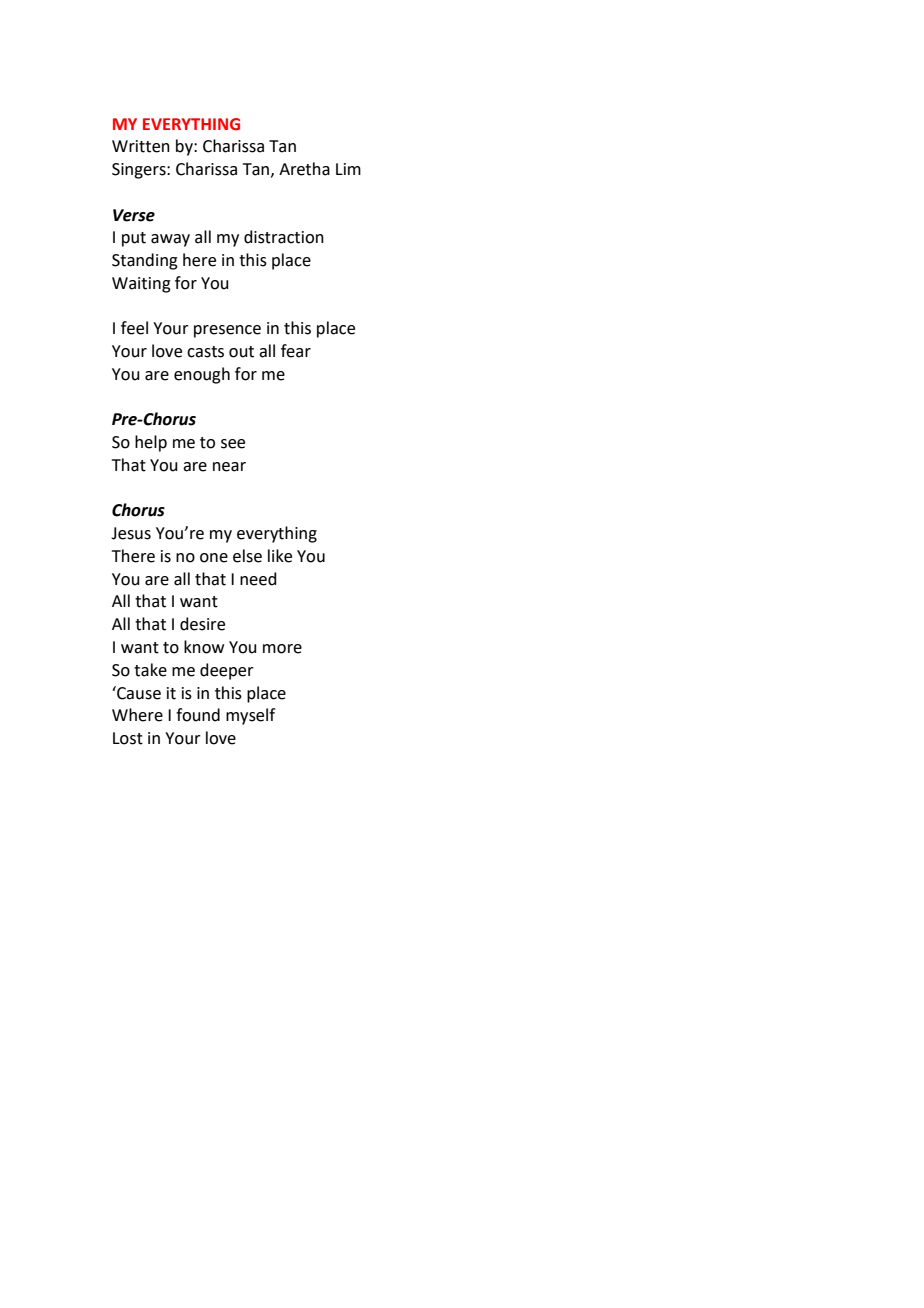 This page has width=924, height=1308. Describe the element at coordinates (140, 171) in the page. I see `Singers` at that location.
